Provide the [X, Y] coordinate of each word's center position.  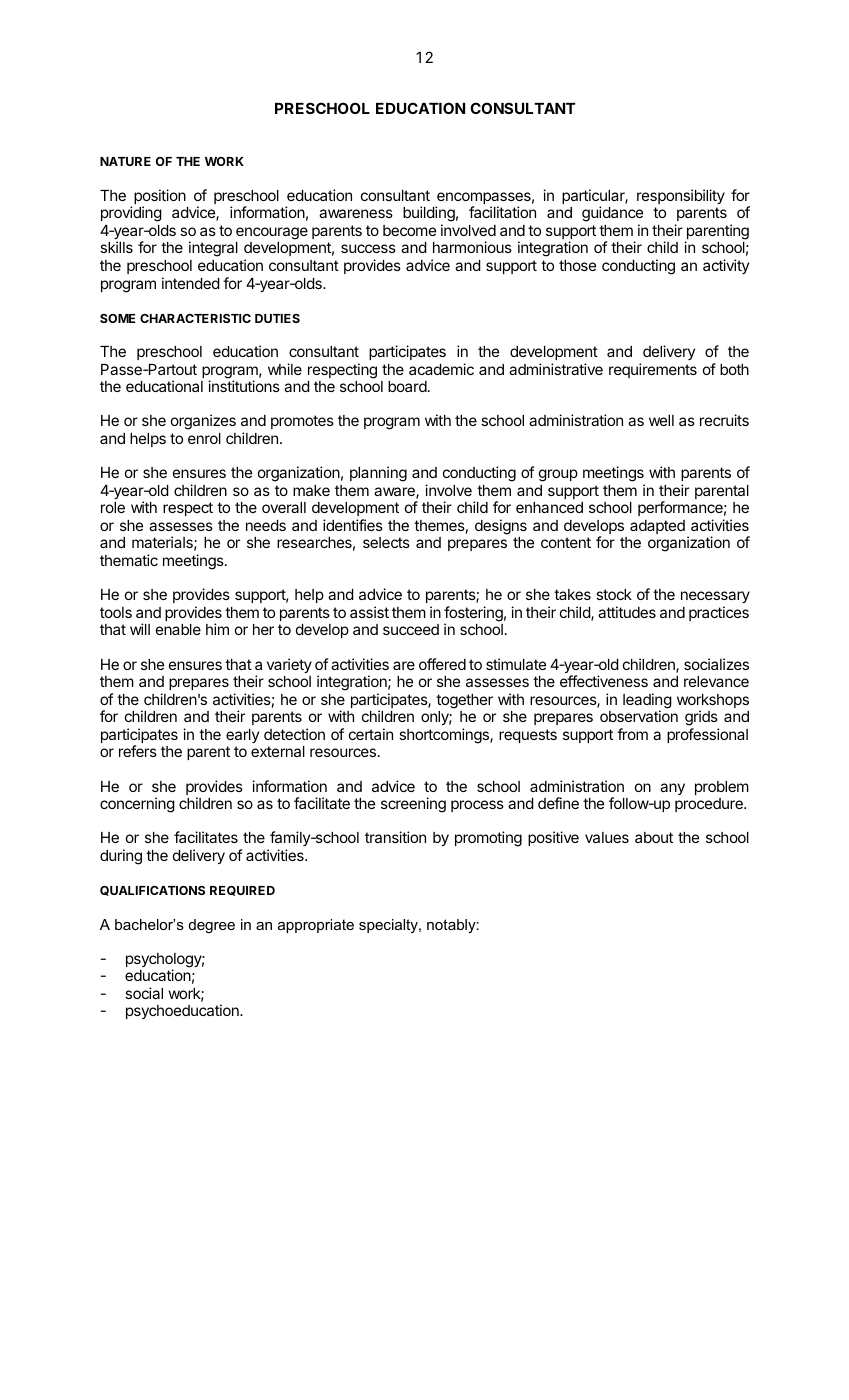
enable [178, 629]
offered [442, 664]
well [661, 420]
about [654, 837]
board [407, 386]
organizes [203, 422]
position [160, 198]
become [409, 230]
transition [395, 837]
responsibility [681, 196]
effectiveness [604, 681]
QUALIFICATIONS [152, 891]
